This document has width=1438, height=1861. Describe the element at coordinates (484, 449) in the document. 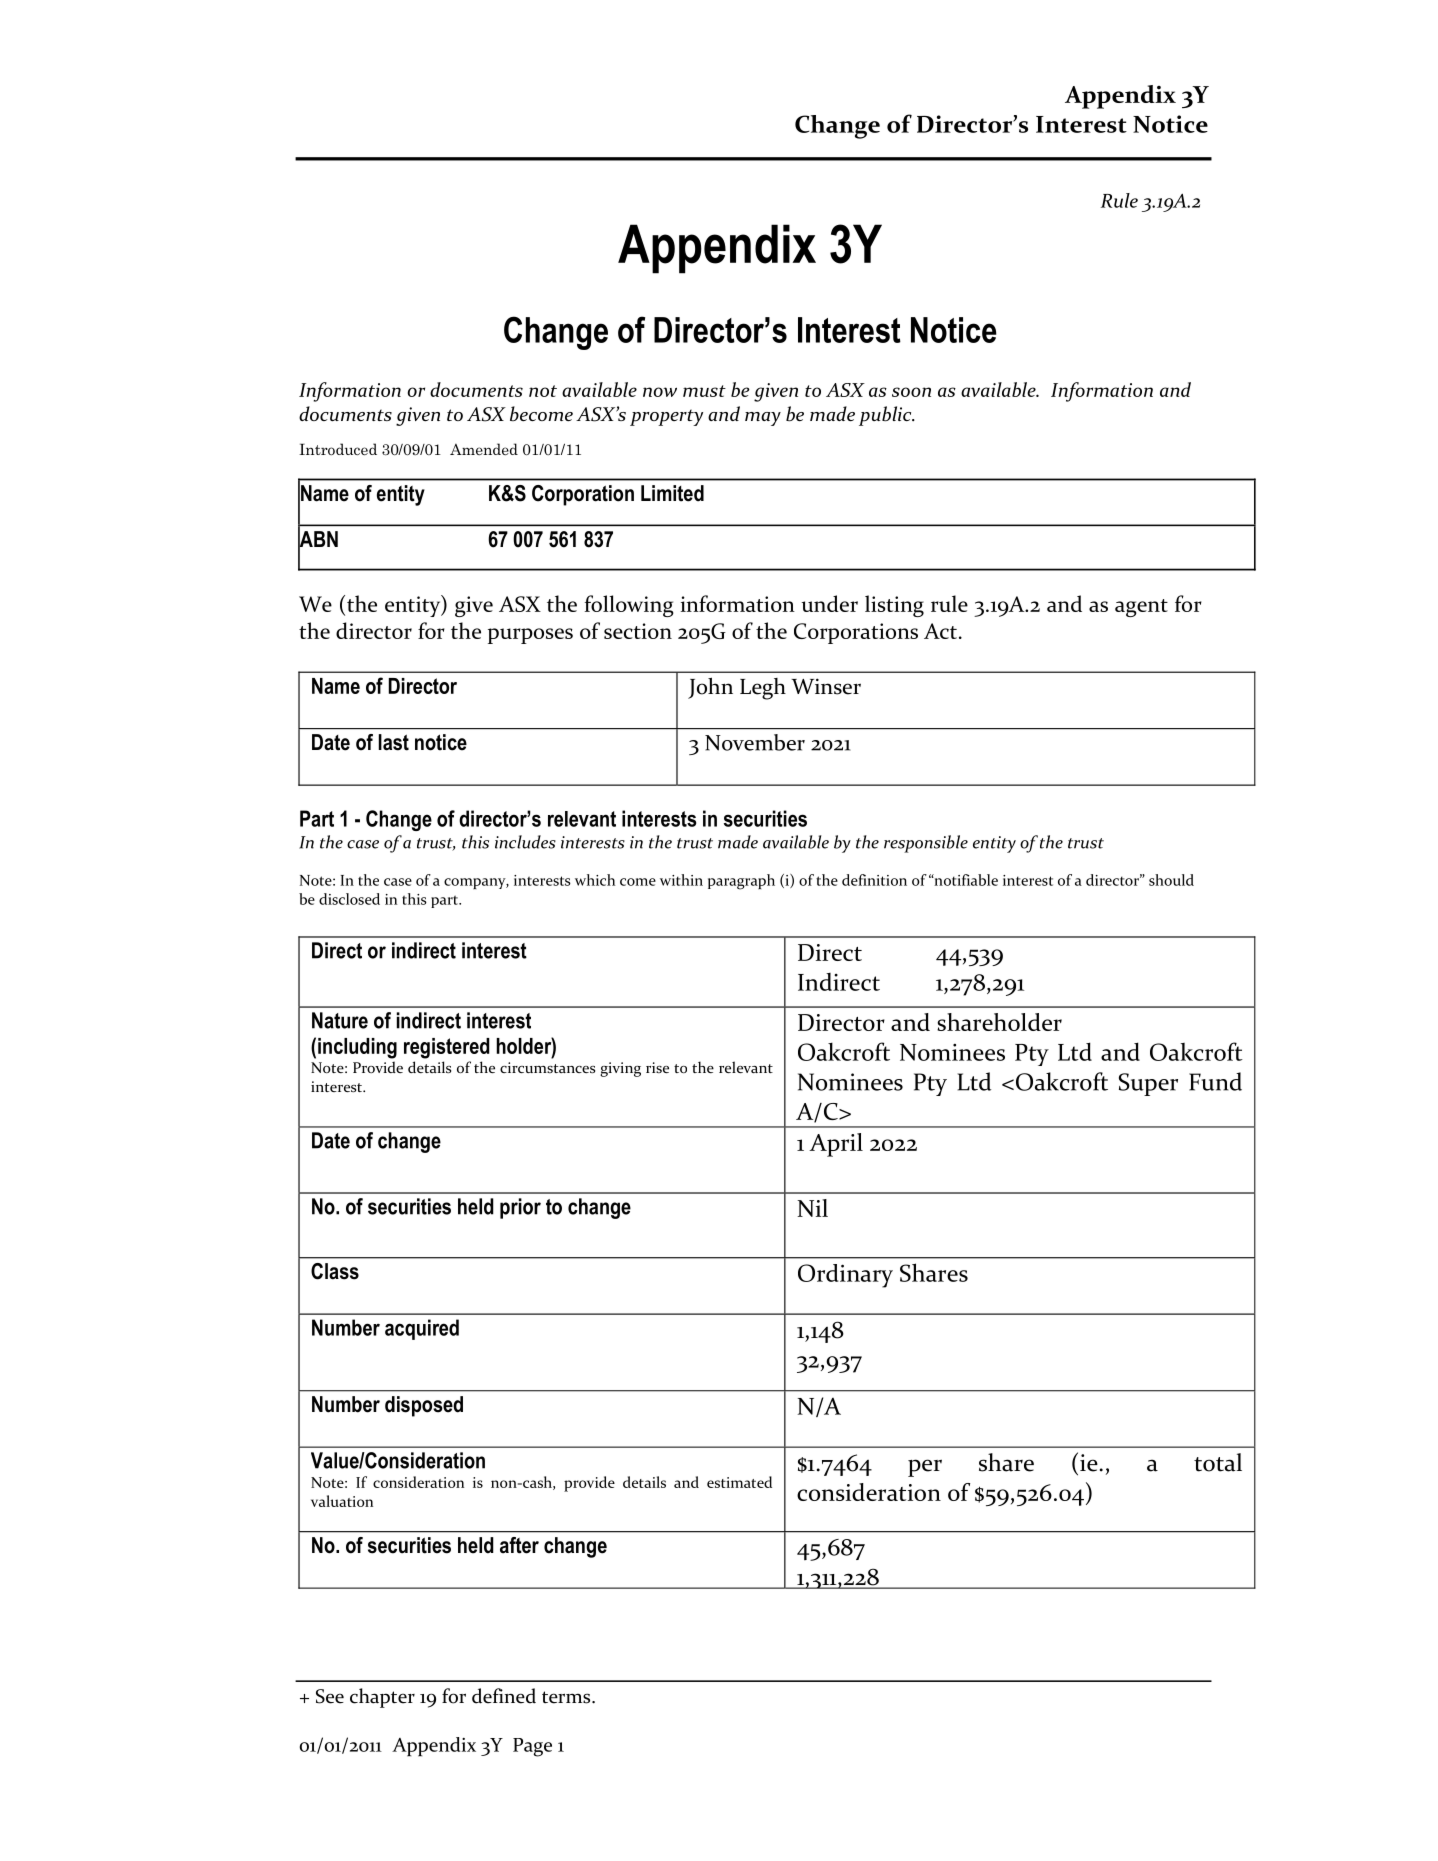

I see `Amended` at that location.
